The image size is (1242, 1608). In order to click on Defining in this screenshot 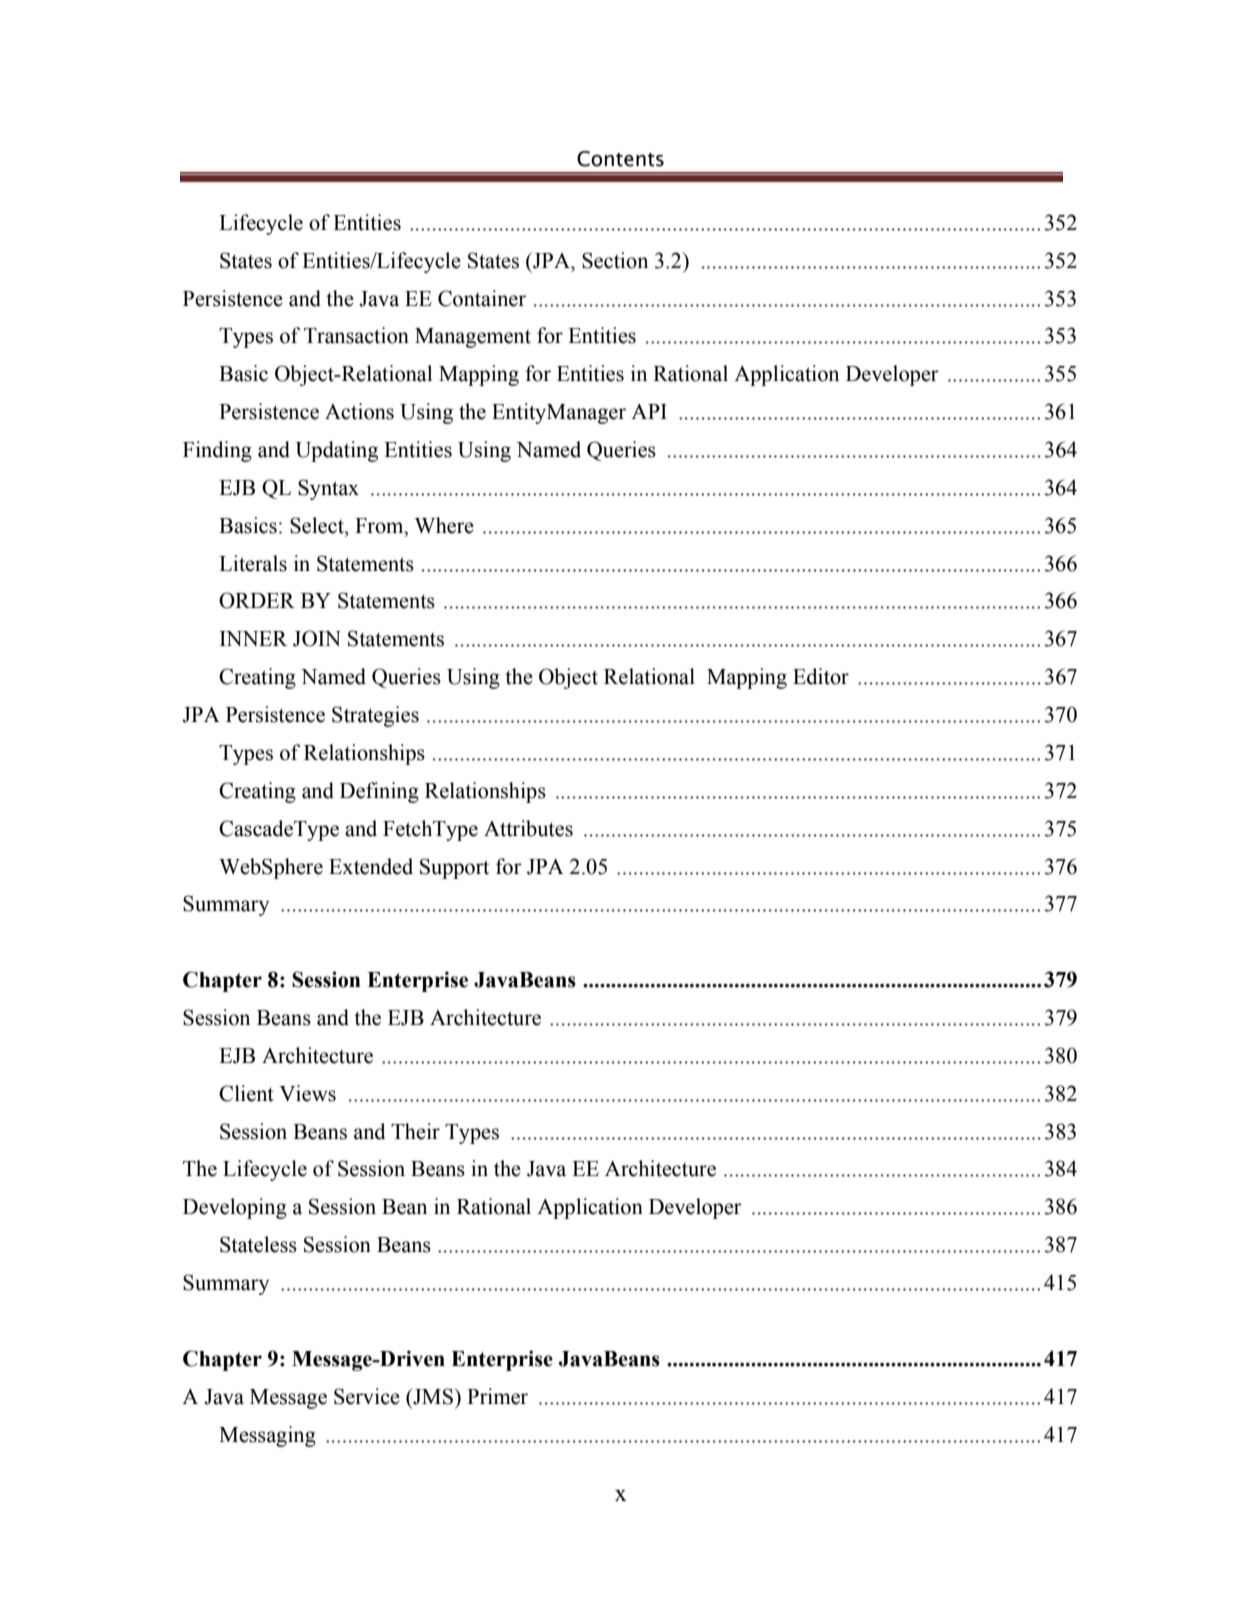, I will do `click(379, 792)`.
